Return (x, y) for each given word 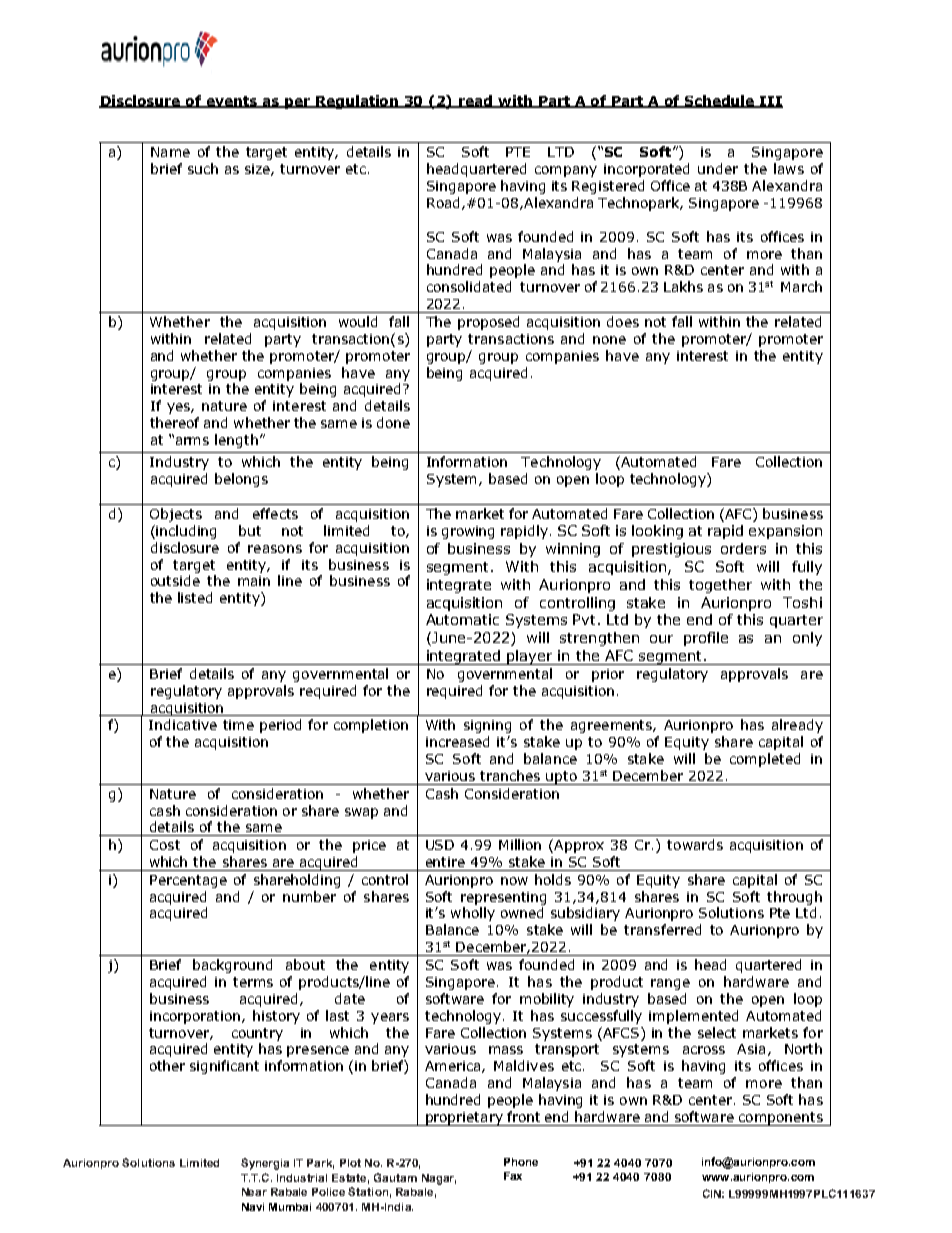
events (232, 102)
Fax (513, 1176)
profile (706, 639)
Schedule (720, 101)
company (566, 171)
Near (254, 1192)
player (530, 657)
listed (195, 597)
